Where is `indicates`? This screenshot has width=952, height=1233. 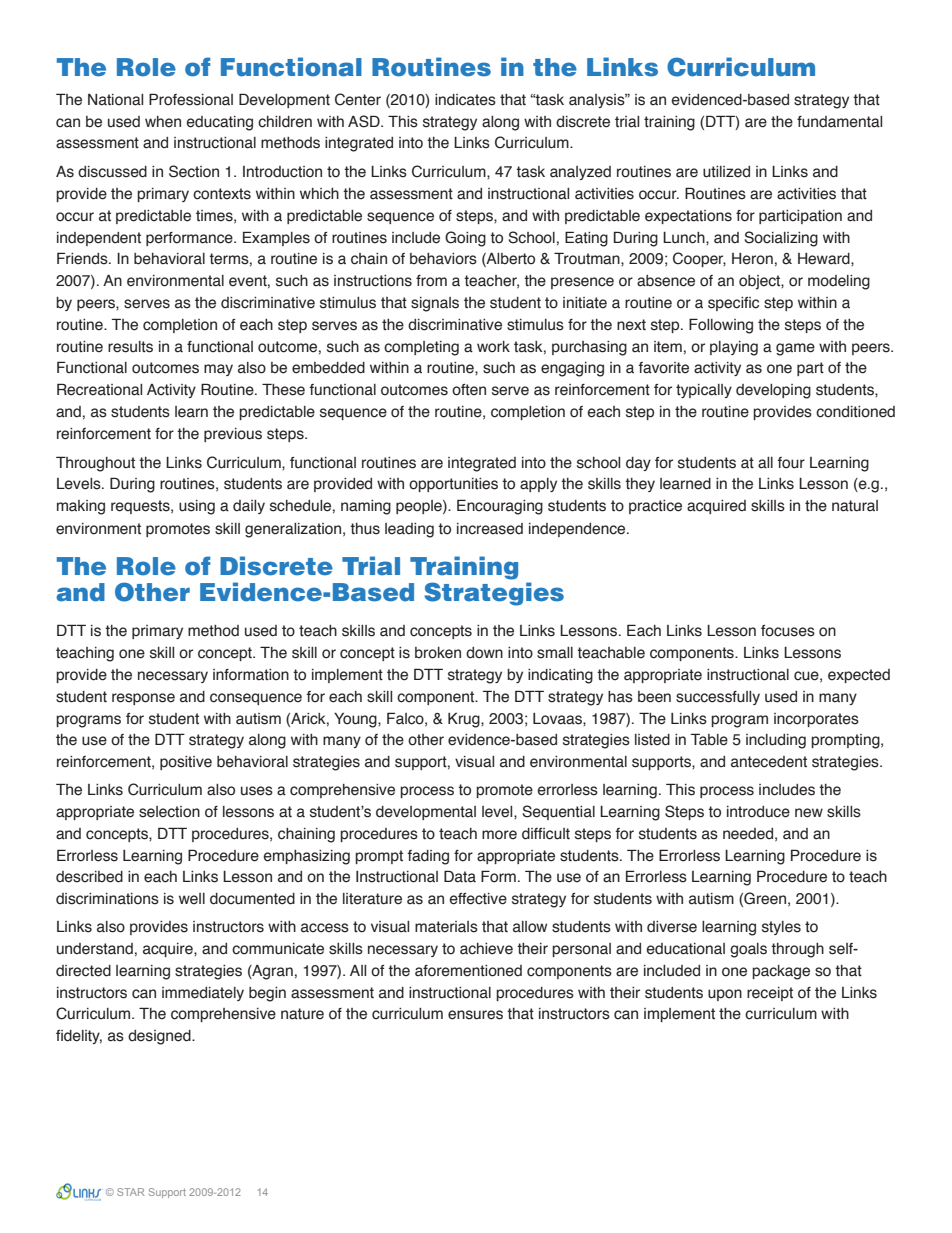
indicates is located at coordinates (465, 100).
